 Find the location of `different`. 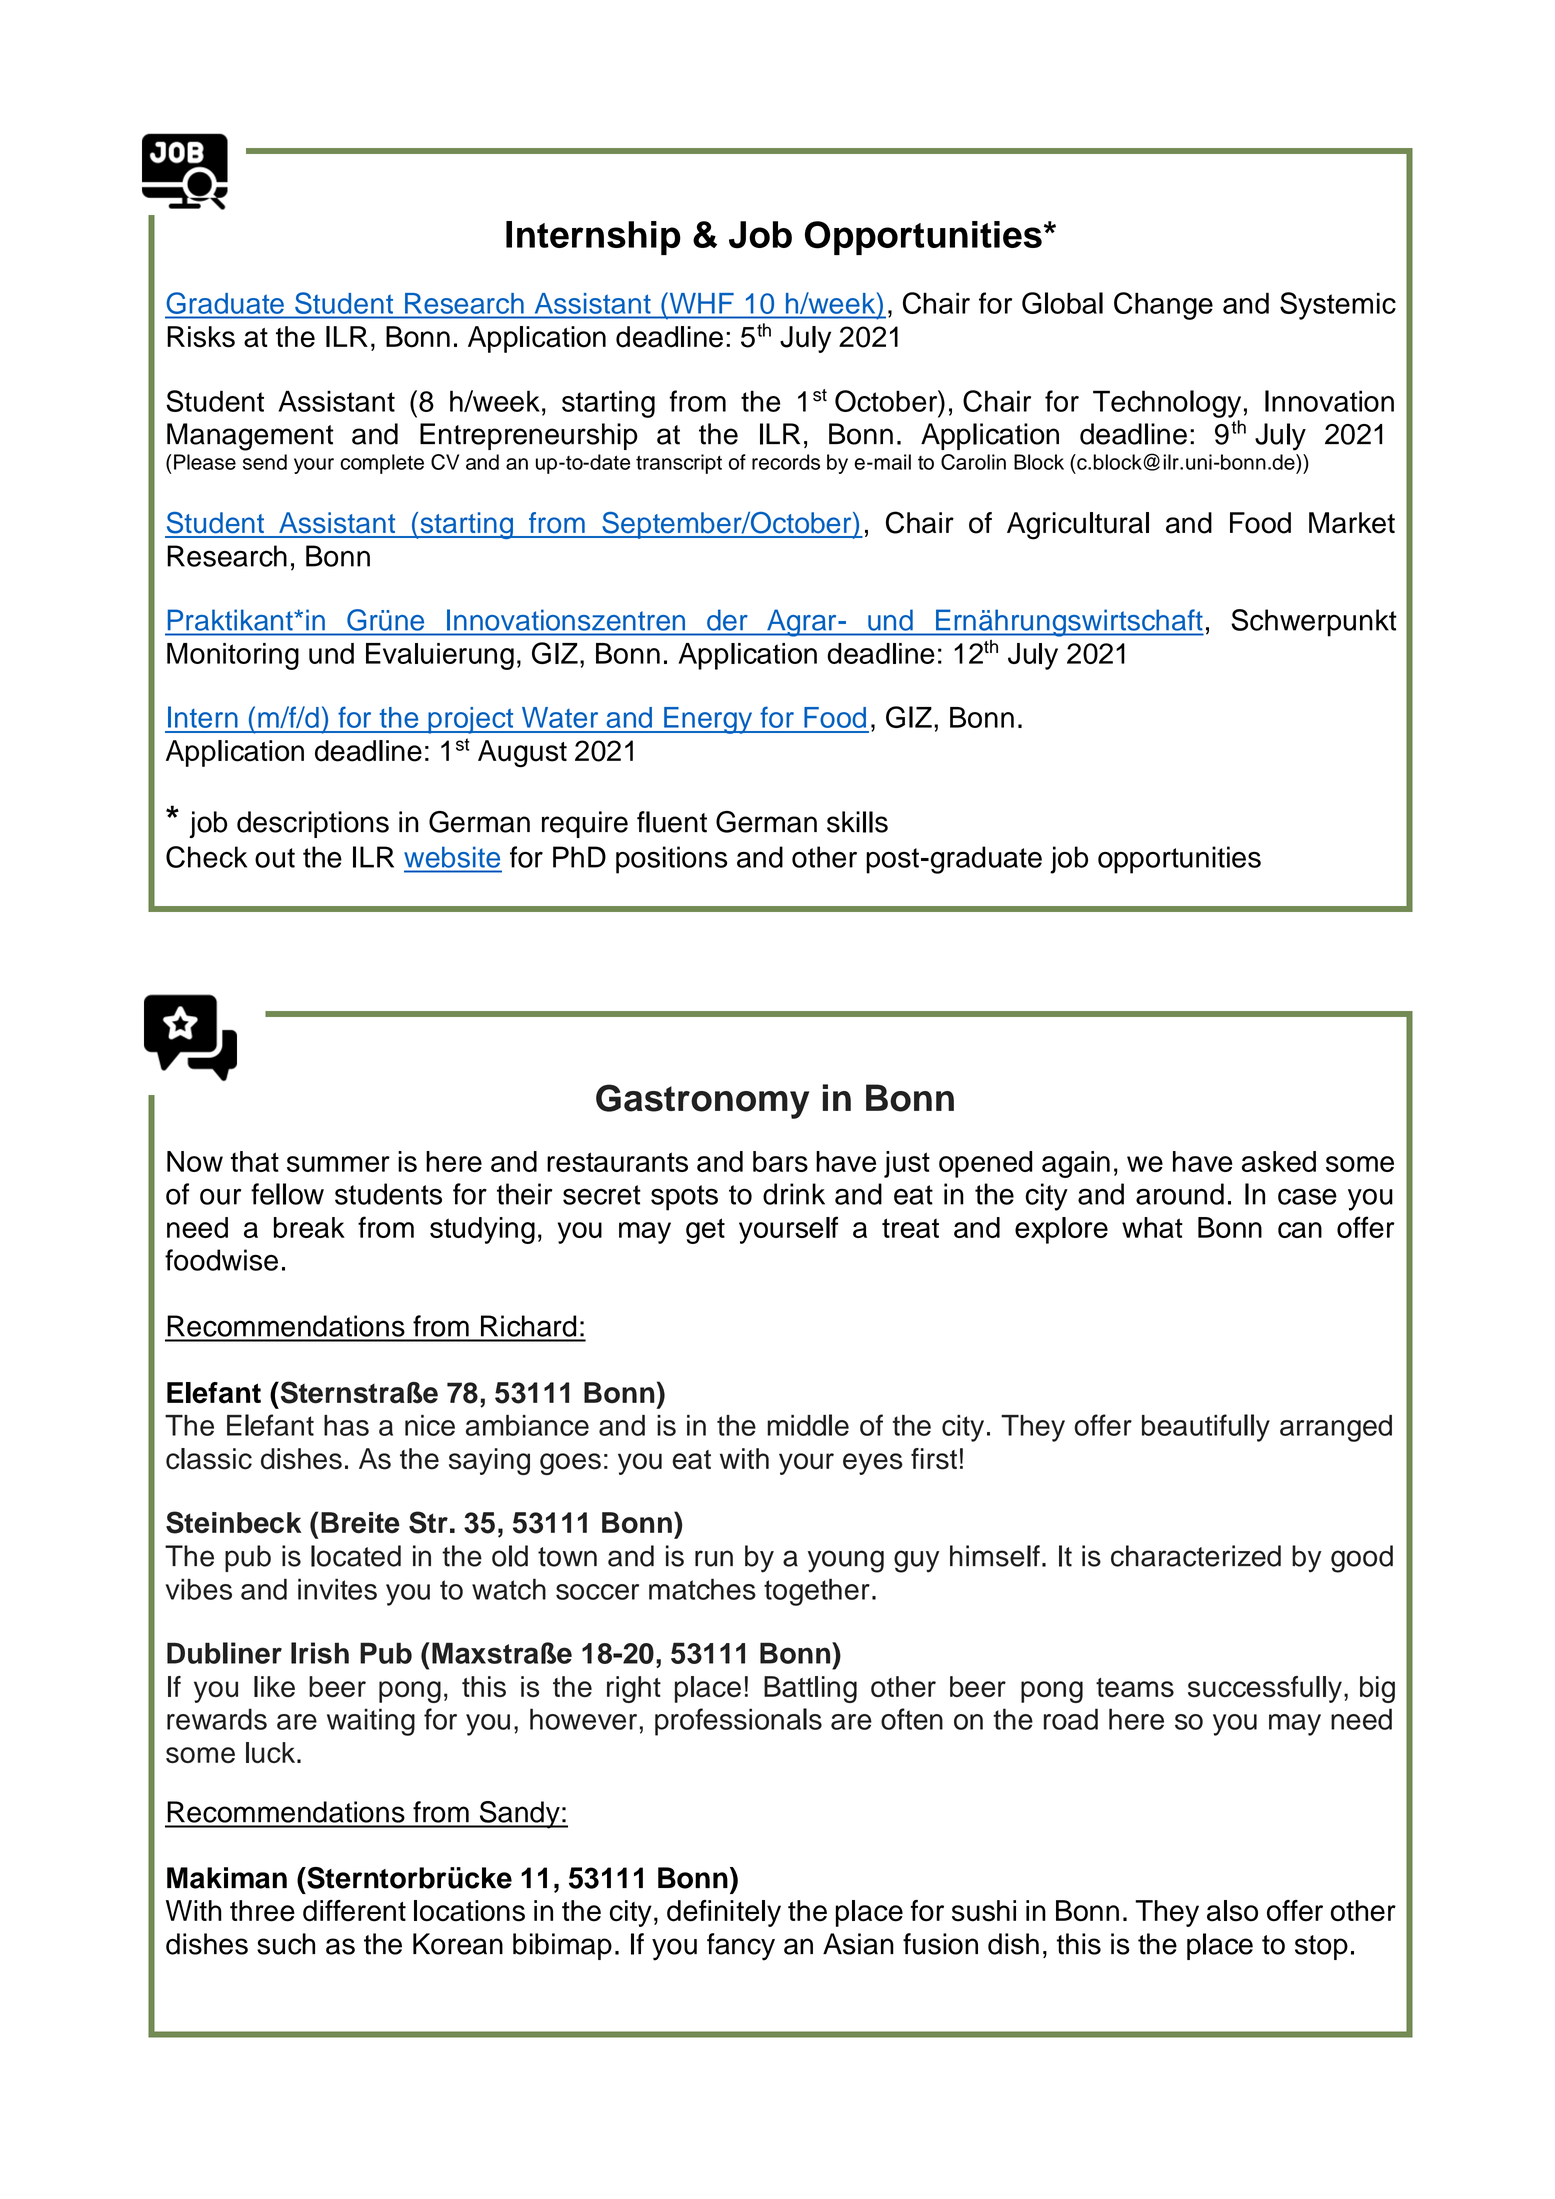

different is located at coordinates (354, 1911).
